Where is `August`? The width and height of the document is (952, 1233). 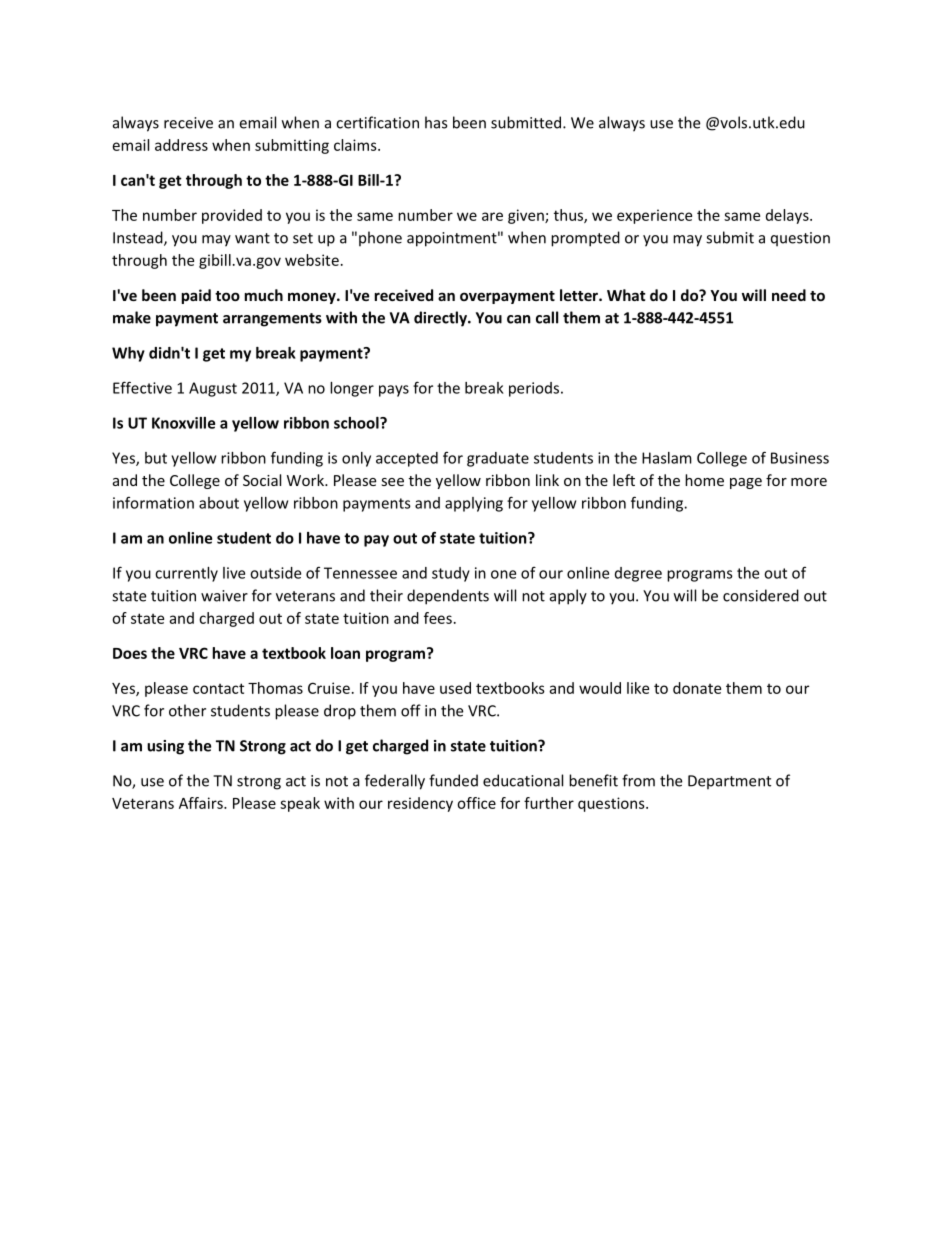 August is located at coordinates (213, 389).
